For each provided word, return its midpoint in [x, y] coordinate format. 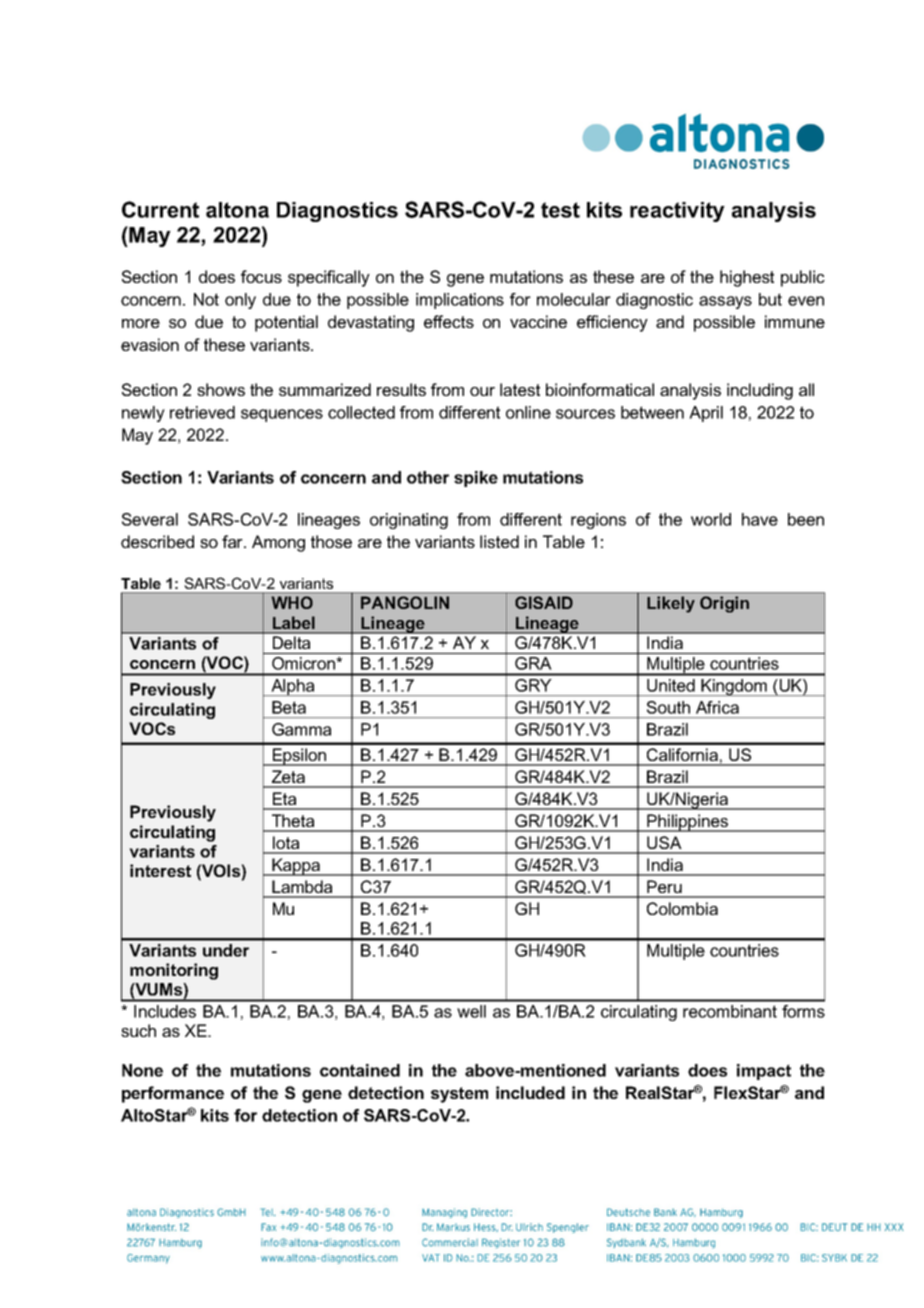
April [706, 414]
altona [237, 210]
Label [293, 623]
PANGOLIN [405, 602]
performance [173, 1094]
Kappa [296, 867]
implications [460, 301]
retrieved [202, 412]
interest [160, 870]
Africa [717, 707]
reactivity [677, 212]
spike [476, 479]
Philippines [688, 823]
